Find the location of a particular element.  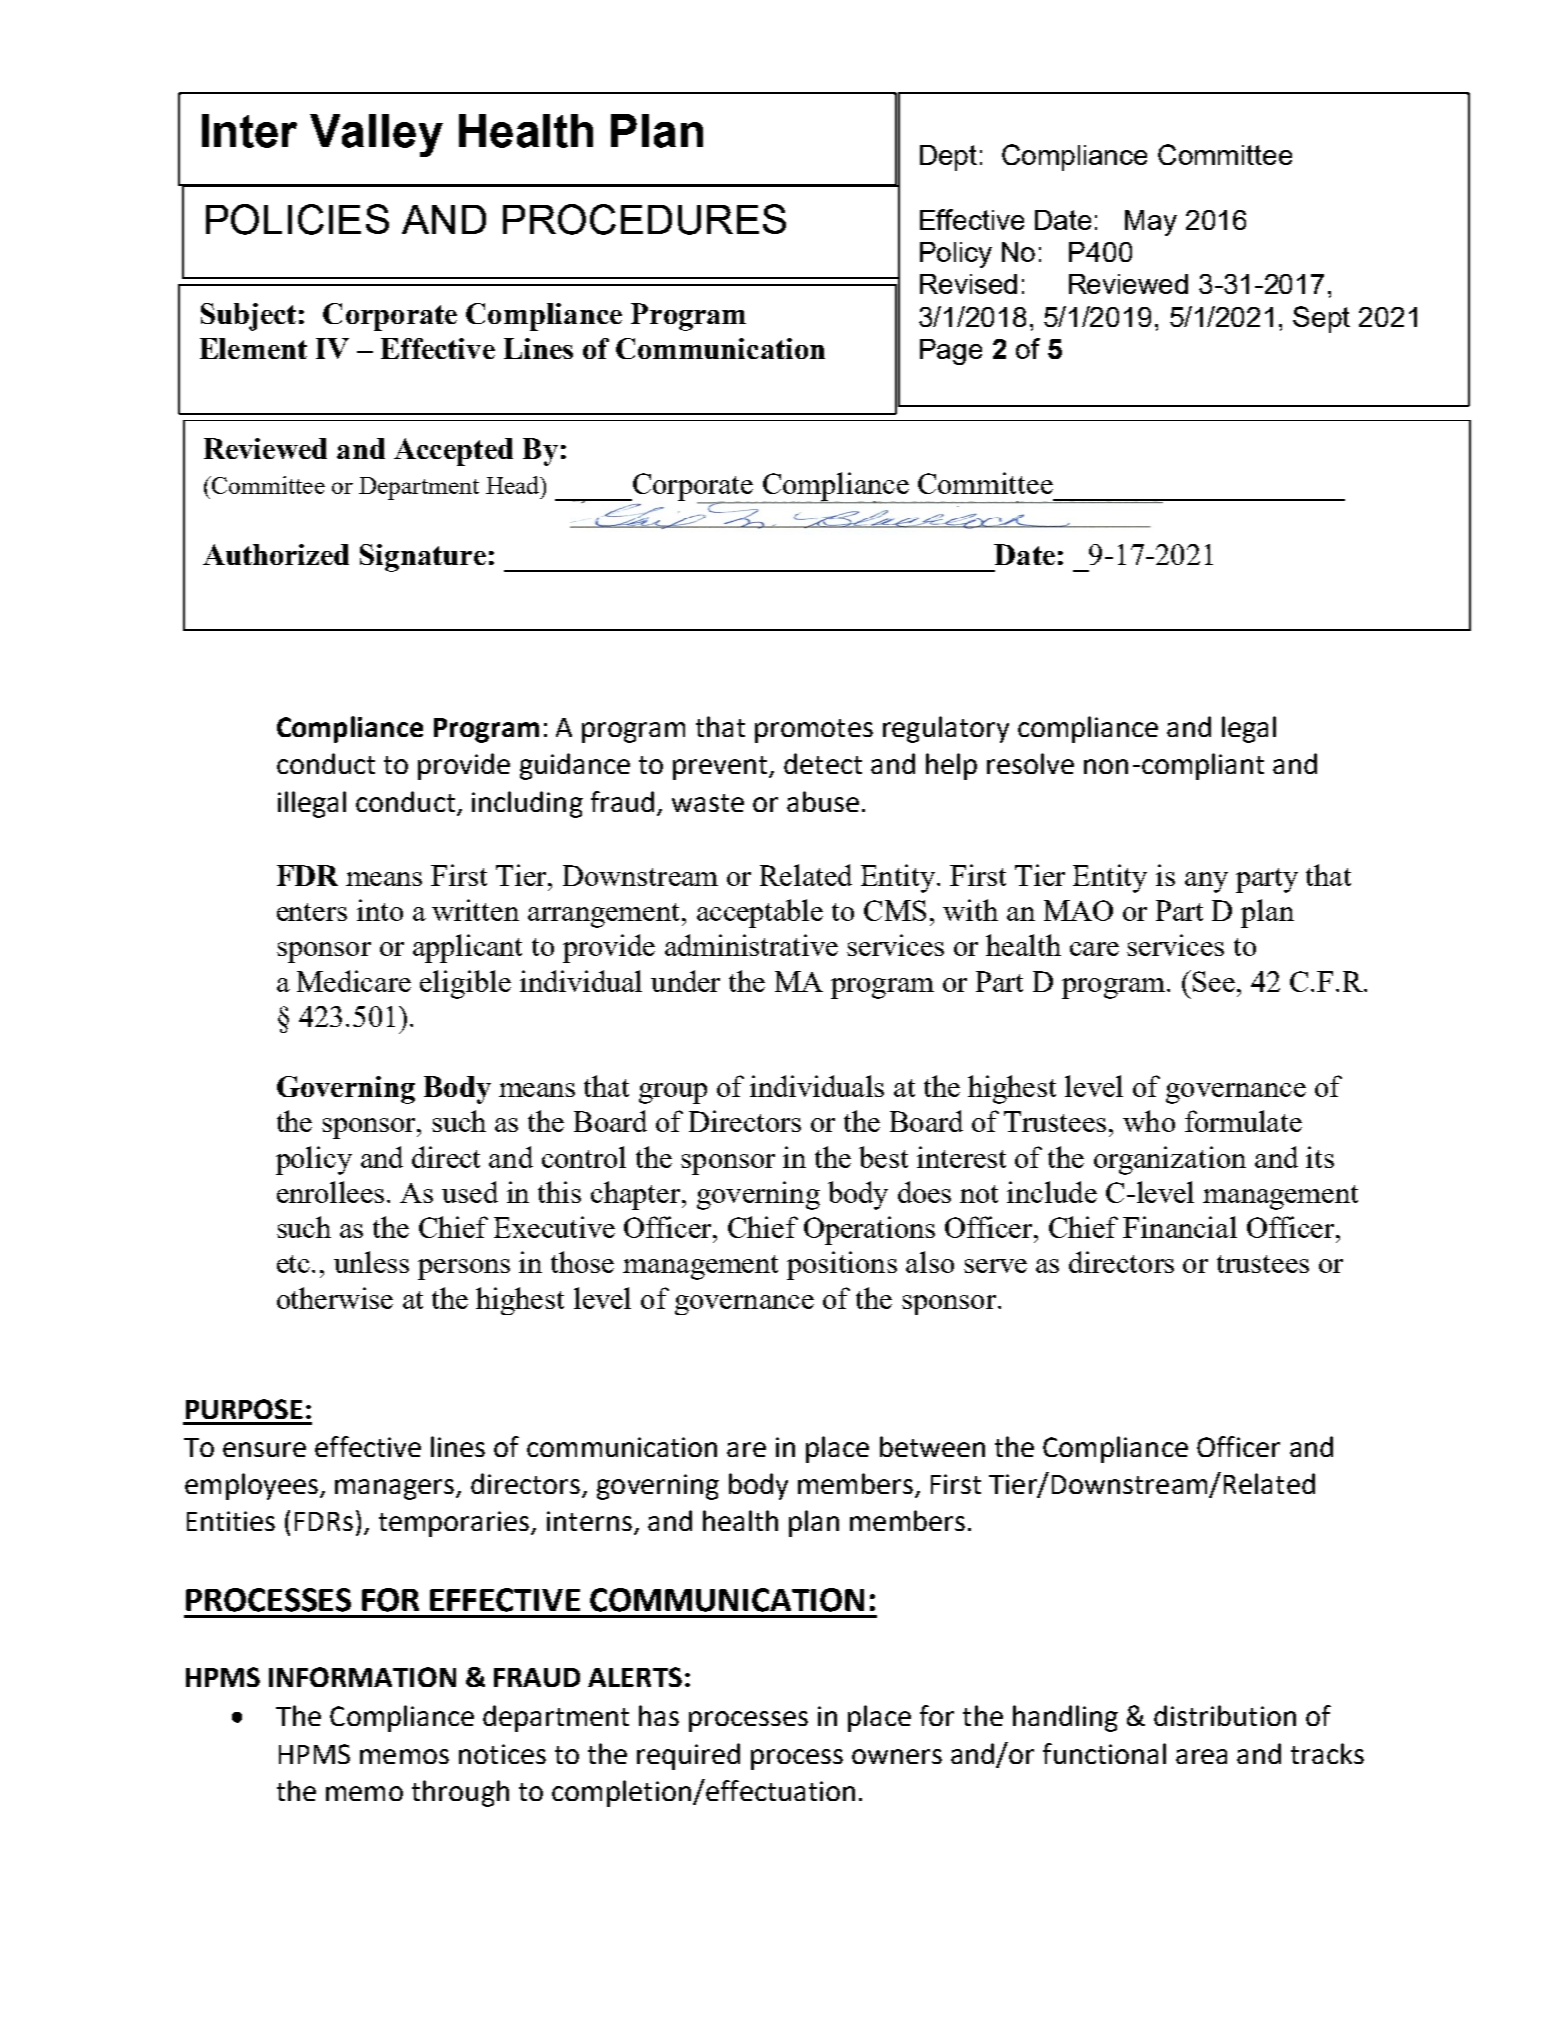

resolve is located at coordinates (1030, 763).
